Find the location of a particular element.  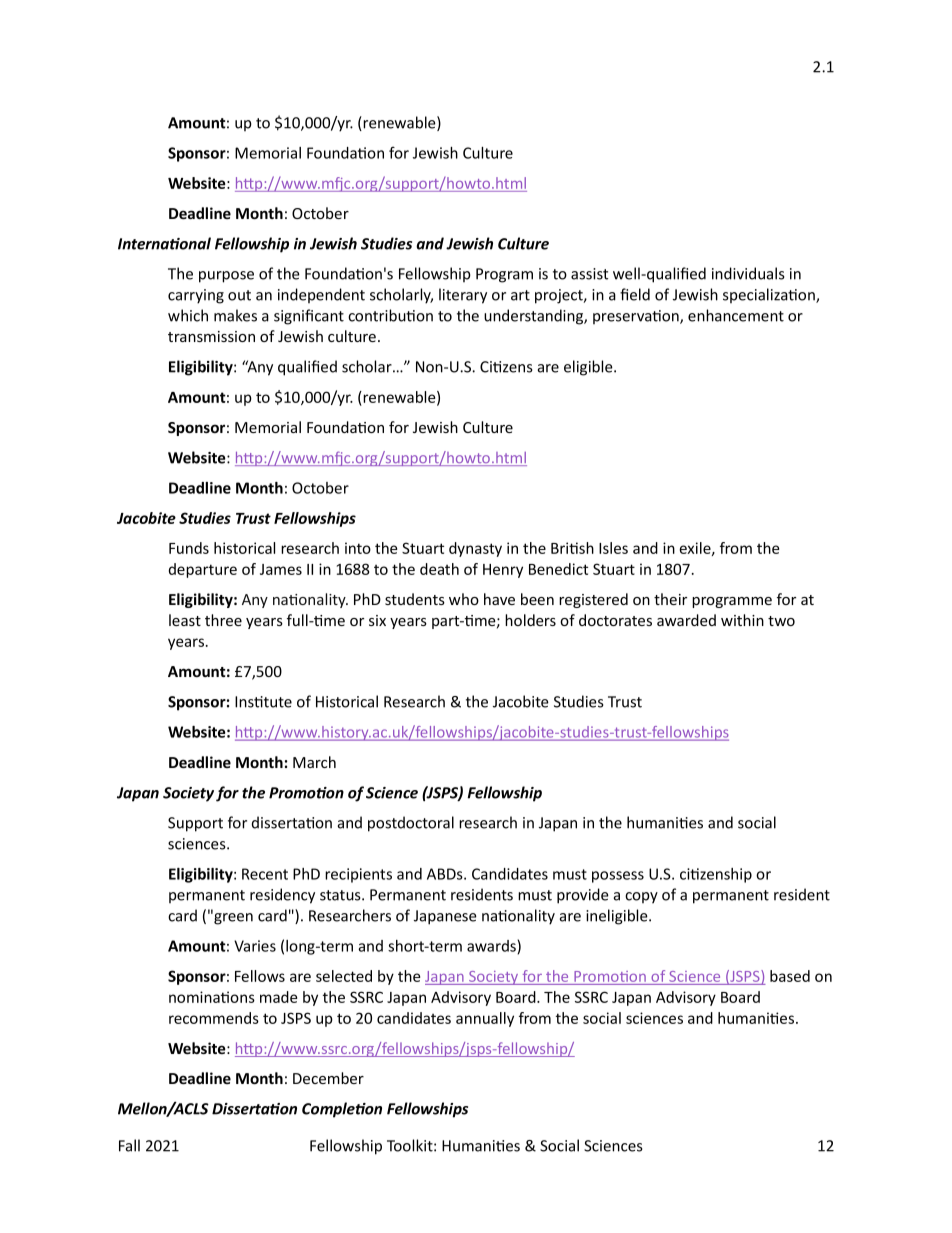

individuals is located at coordinates (748, 273).
